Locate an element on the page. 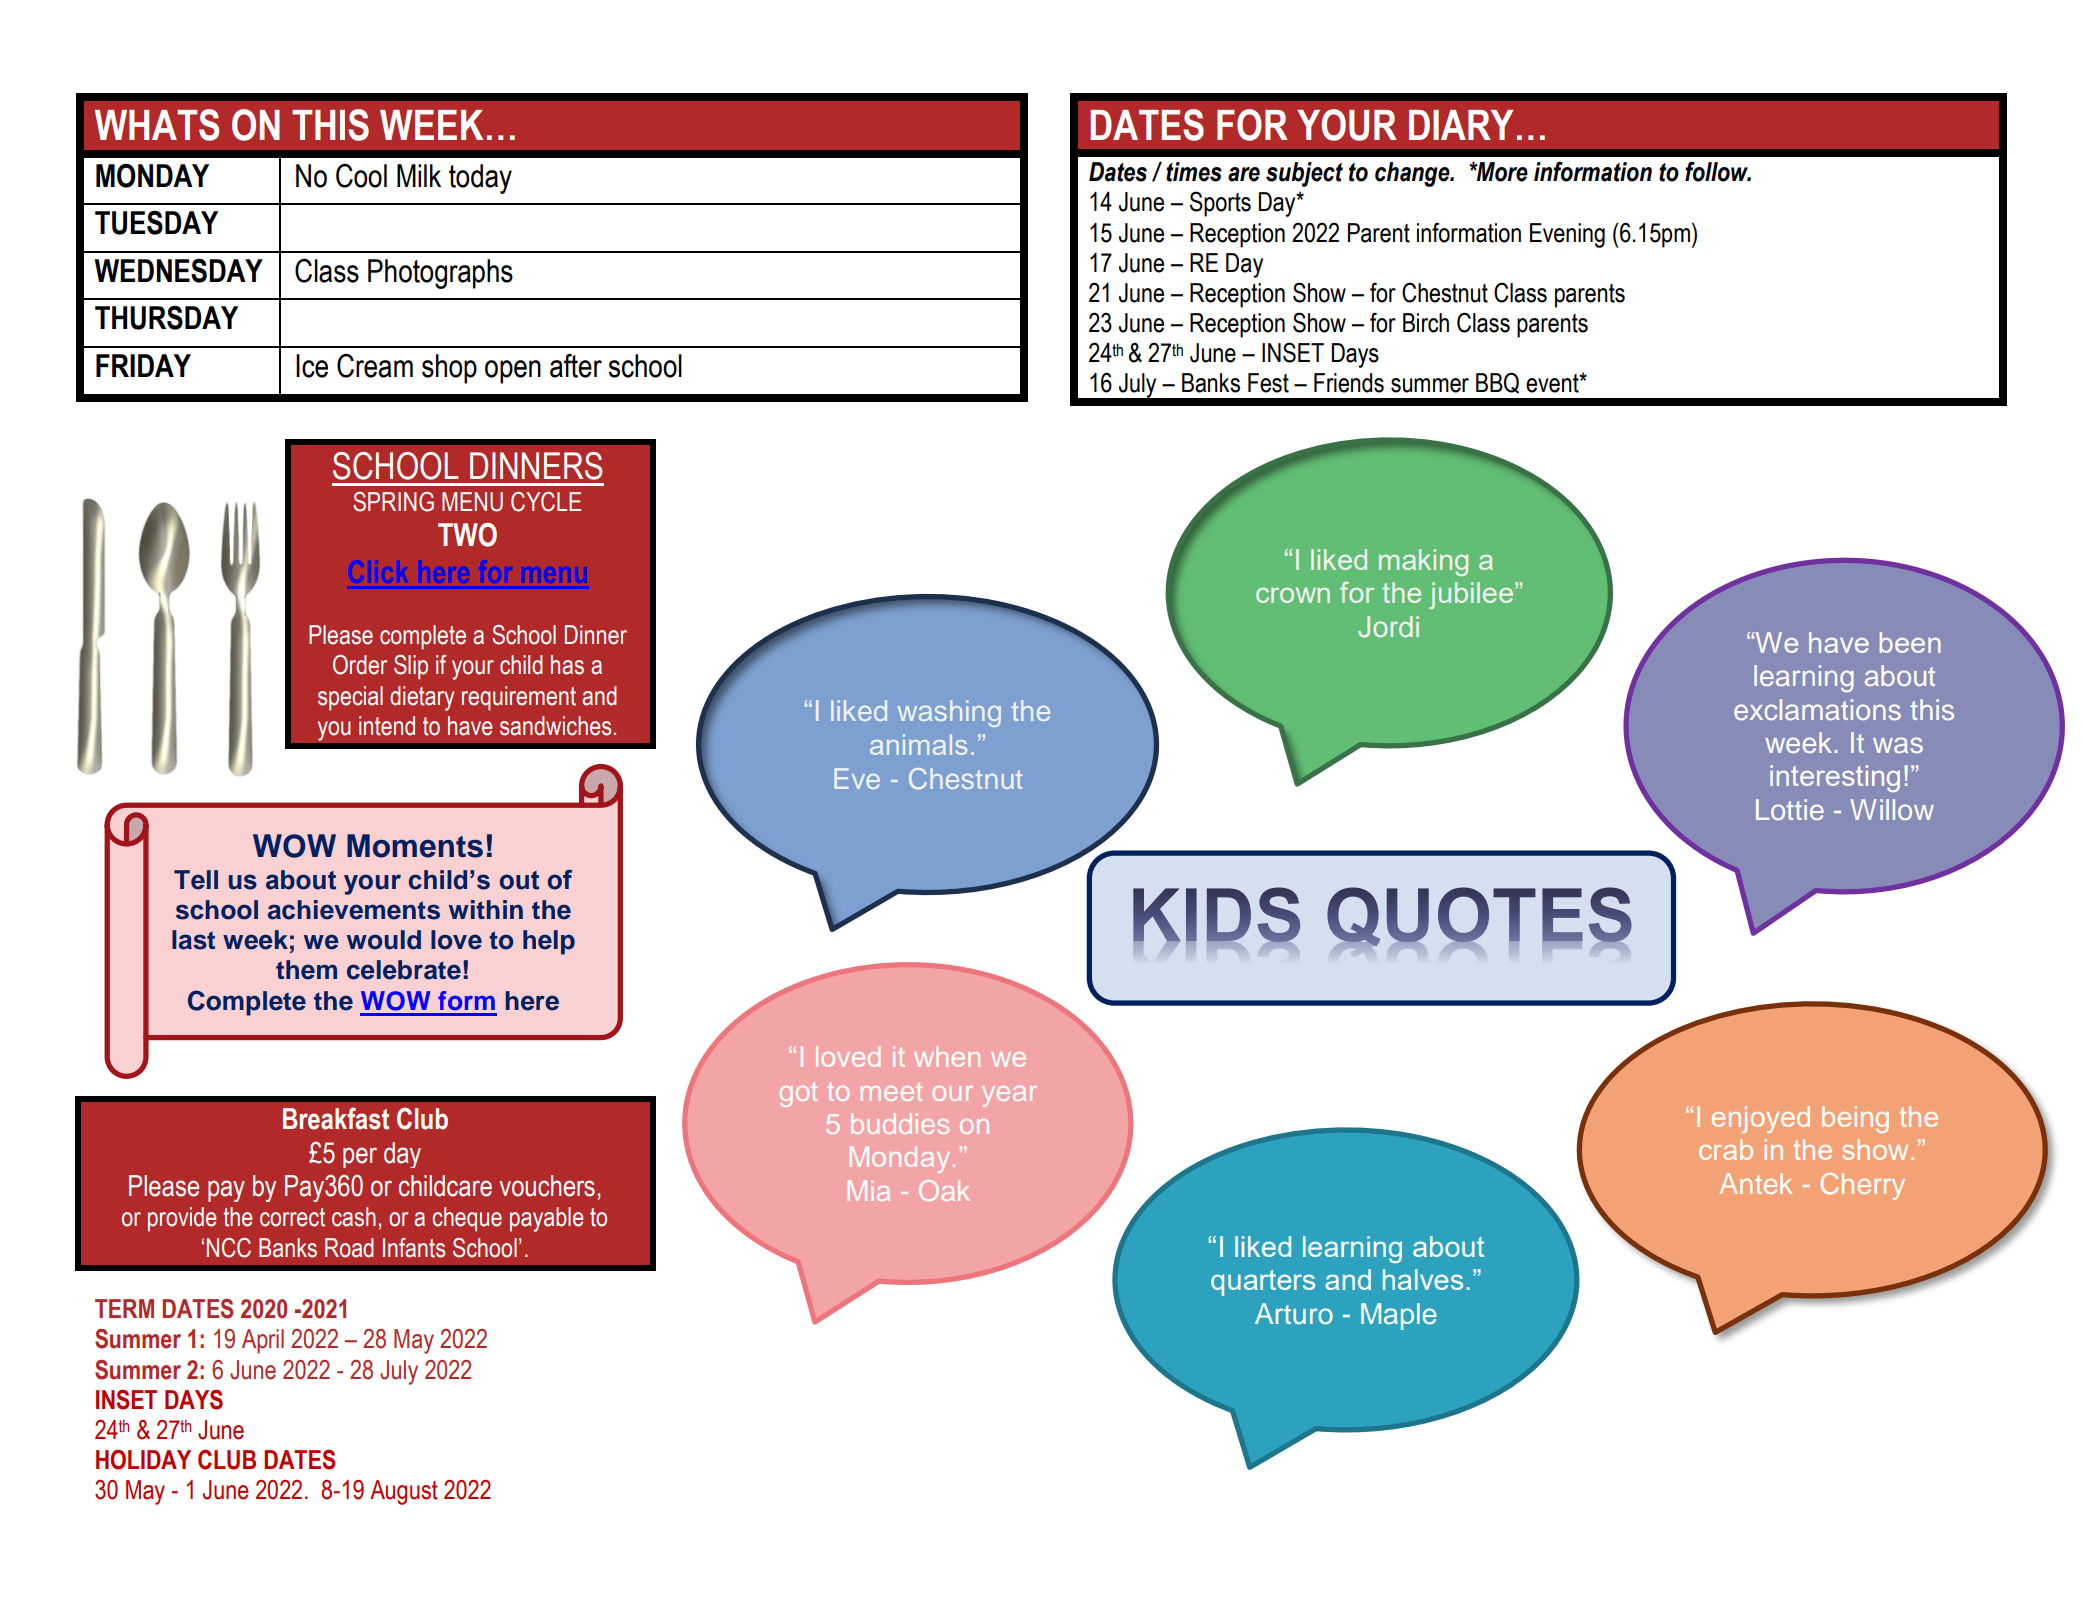  Arturo is located at coordinates (1294, 1314).
